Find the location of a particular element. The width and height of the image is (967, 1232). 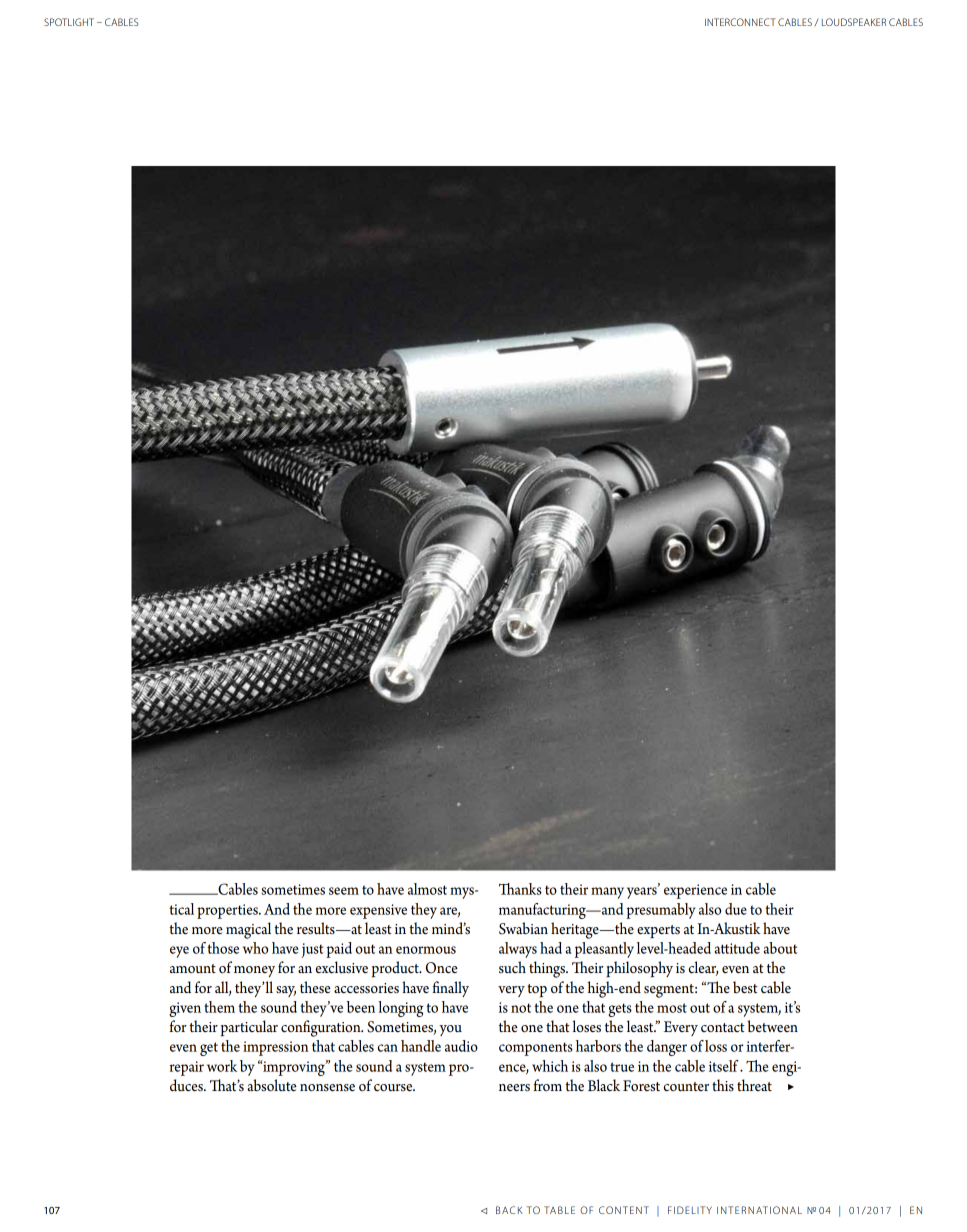

Thanks is located at coordinates (520, 889).
